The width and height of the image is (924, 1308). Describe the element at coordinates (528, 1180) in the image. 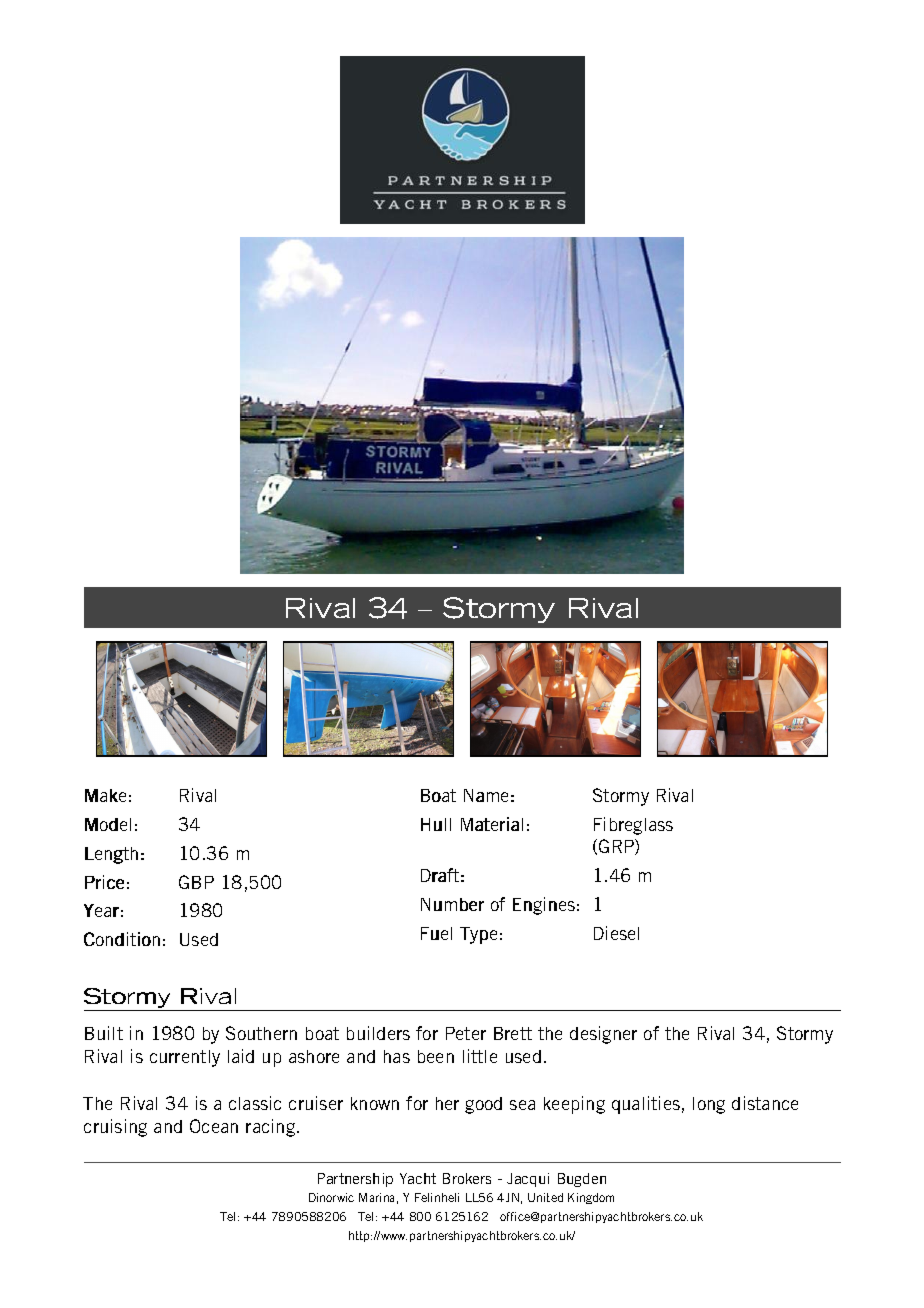

I see `Jacqui` at that location.
